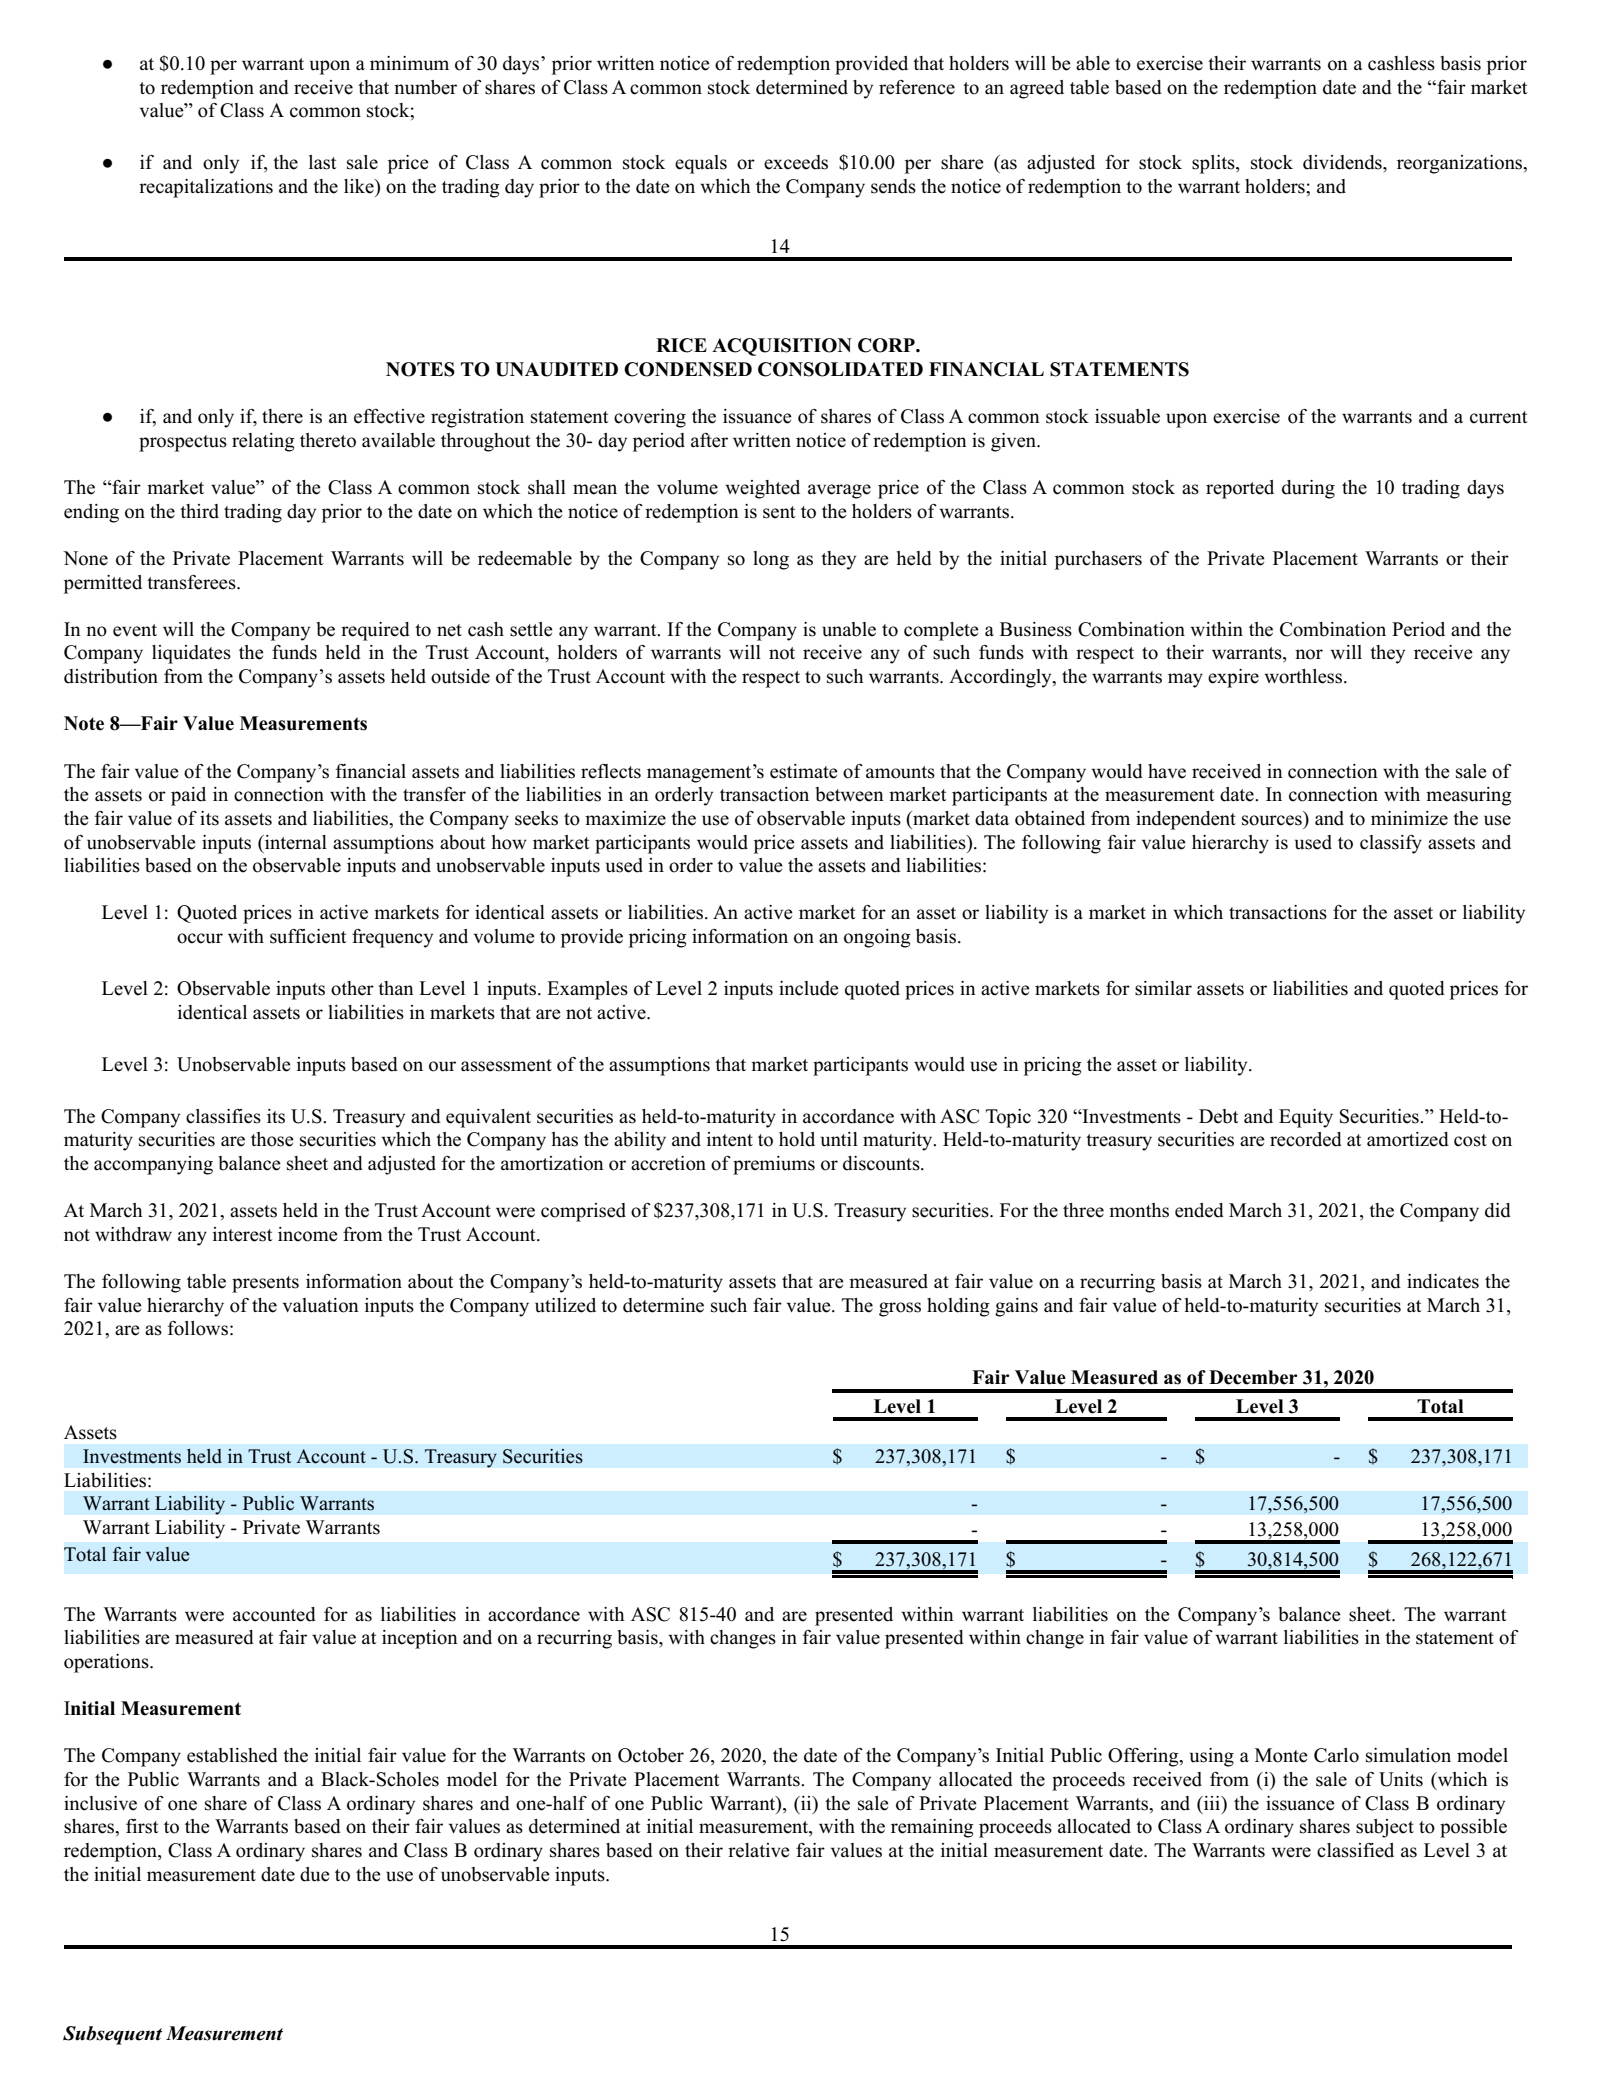 This page has width=1607, height=2080. Describe the element at coordinates (774, 1165) in the page. I see `premiums` at that location.
